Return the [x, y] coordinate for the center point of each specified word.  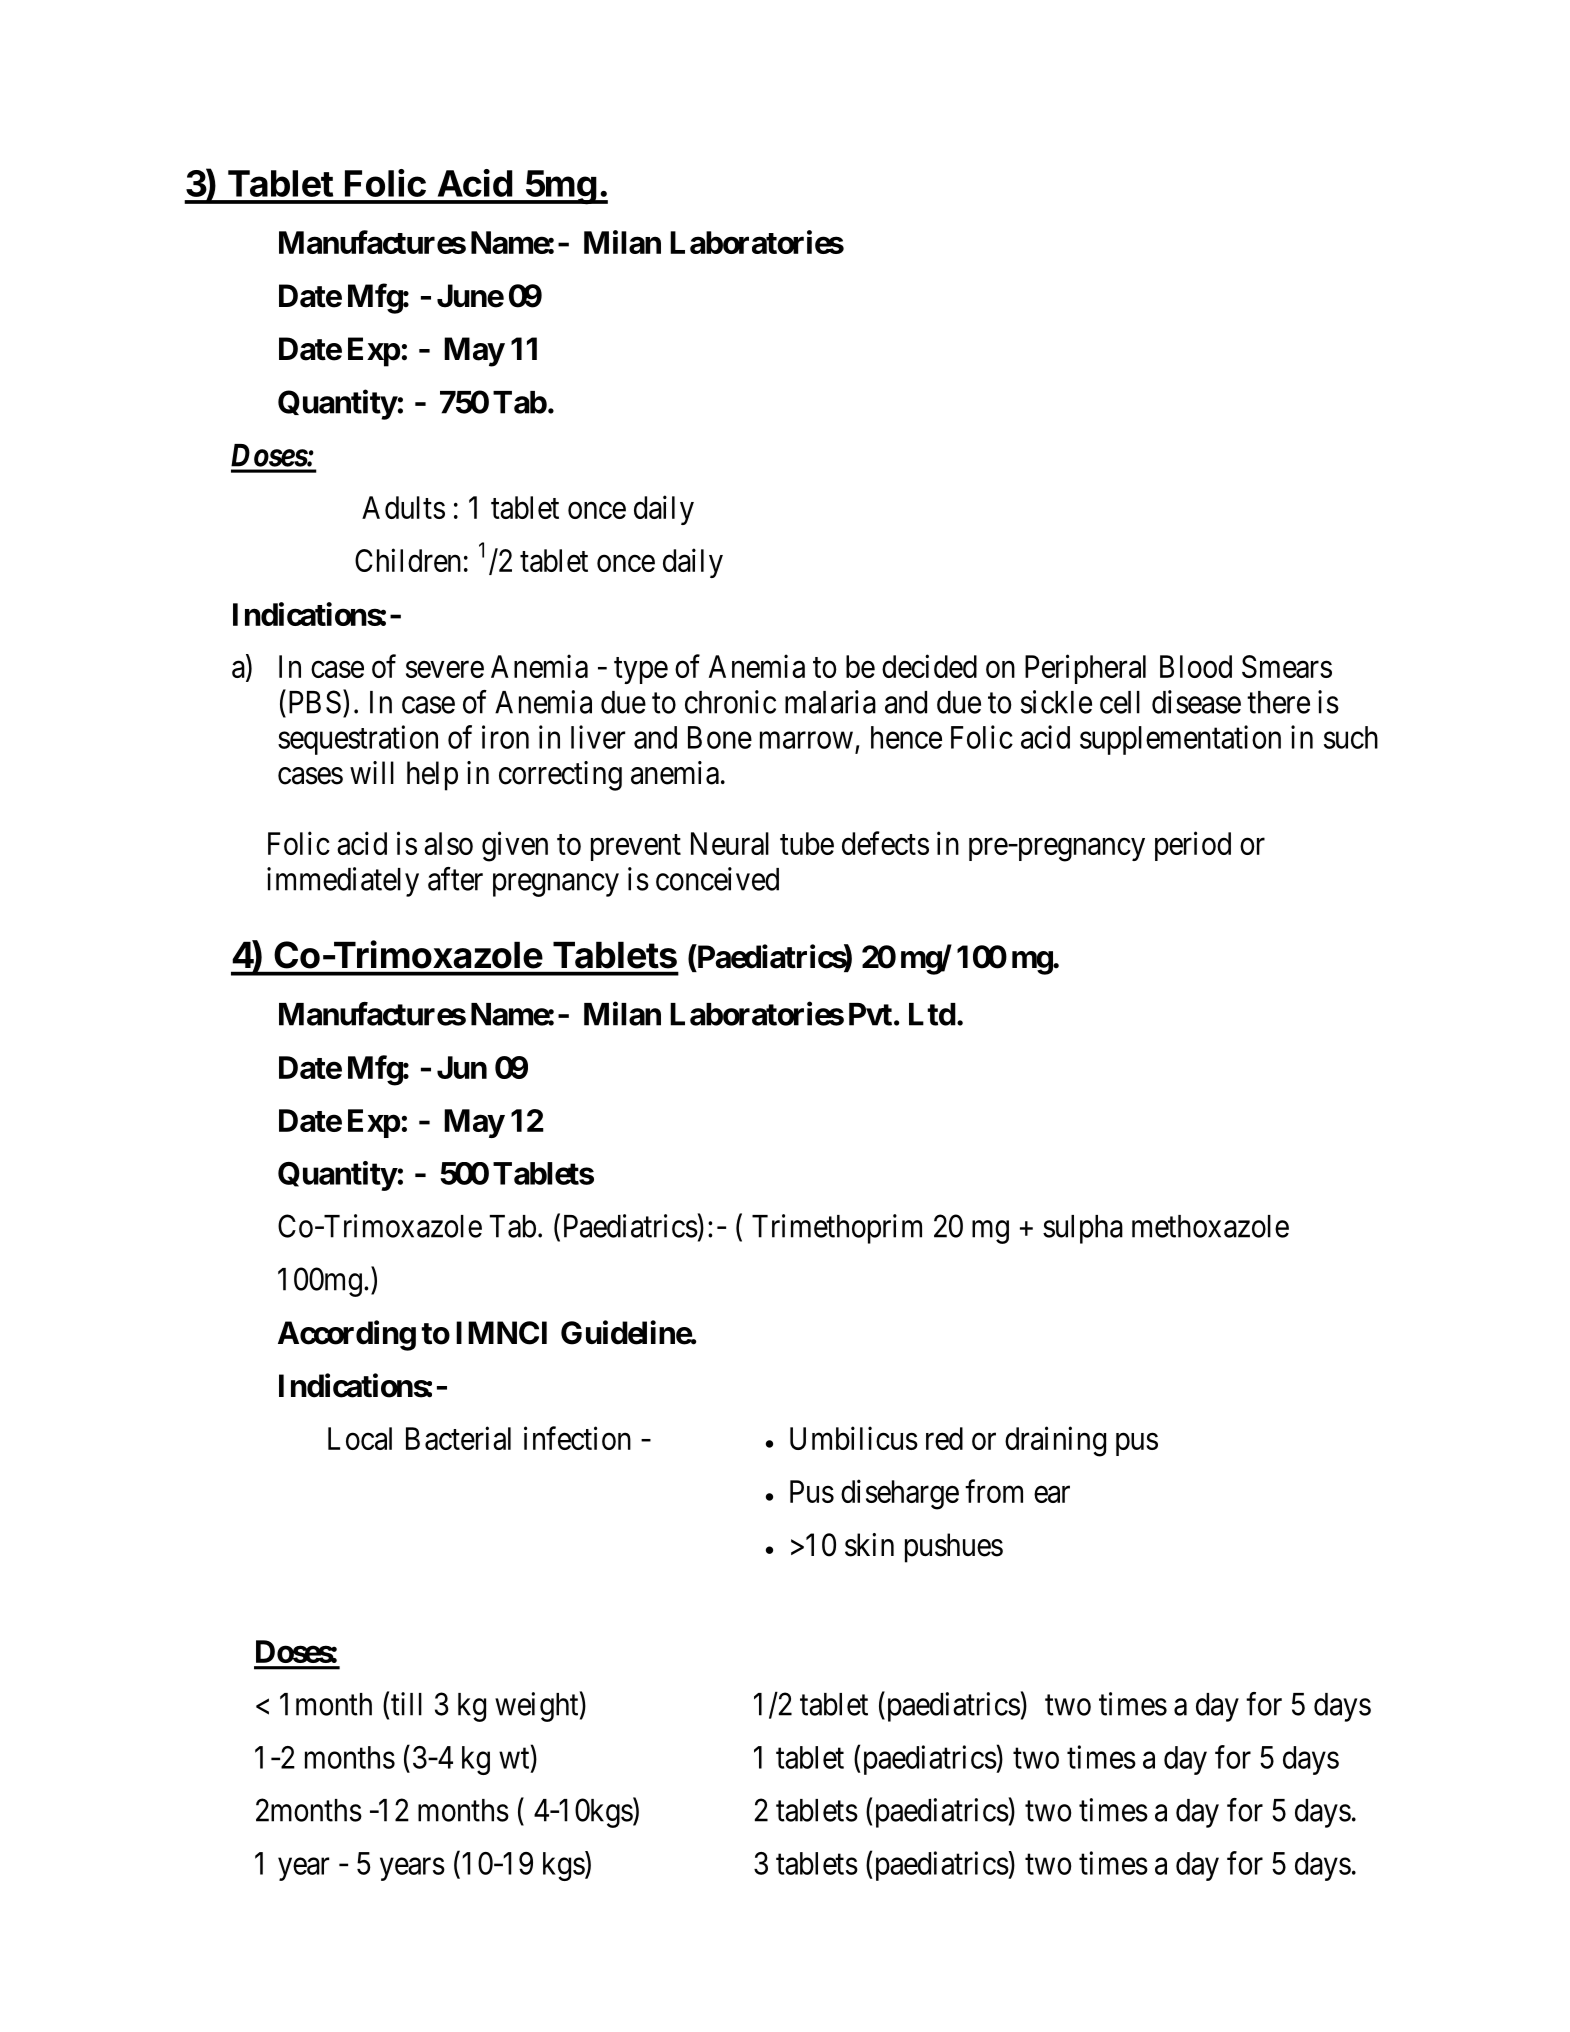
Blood [1196, 666]
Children [408, 560]
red [944, 1438]
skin [869, 1545]
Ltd [932, 1014]
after [455, 879]
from [994, 1491]
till [406, 1704]
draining [1055, 1441]
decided [929, 666]
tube [807, 843]
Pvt [870, 1014]
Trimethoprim [837, 1229]
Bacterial [458, 1438]
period [1193, 846]
